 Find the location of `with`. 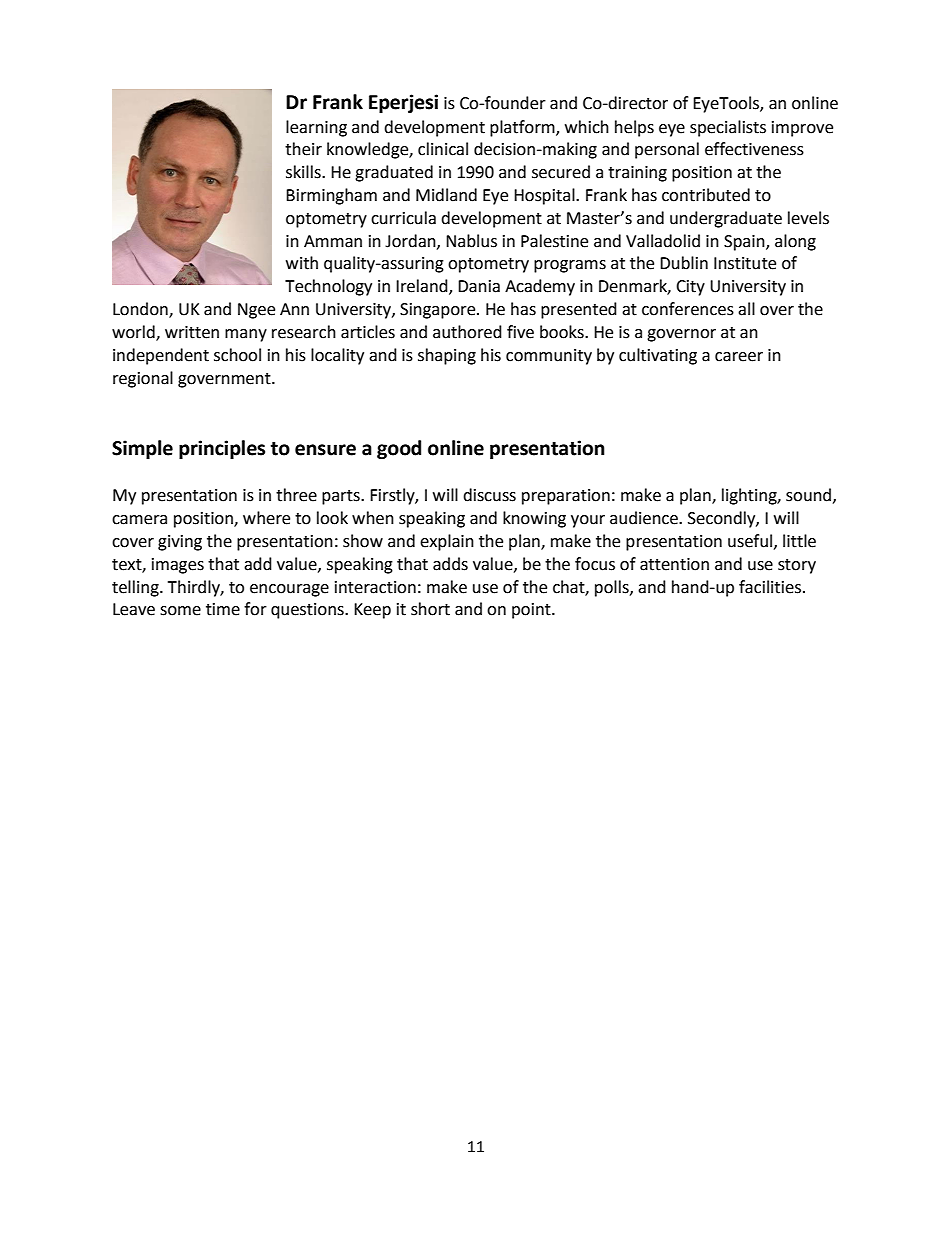

with is located at coordinates (302, 263).
